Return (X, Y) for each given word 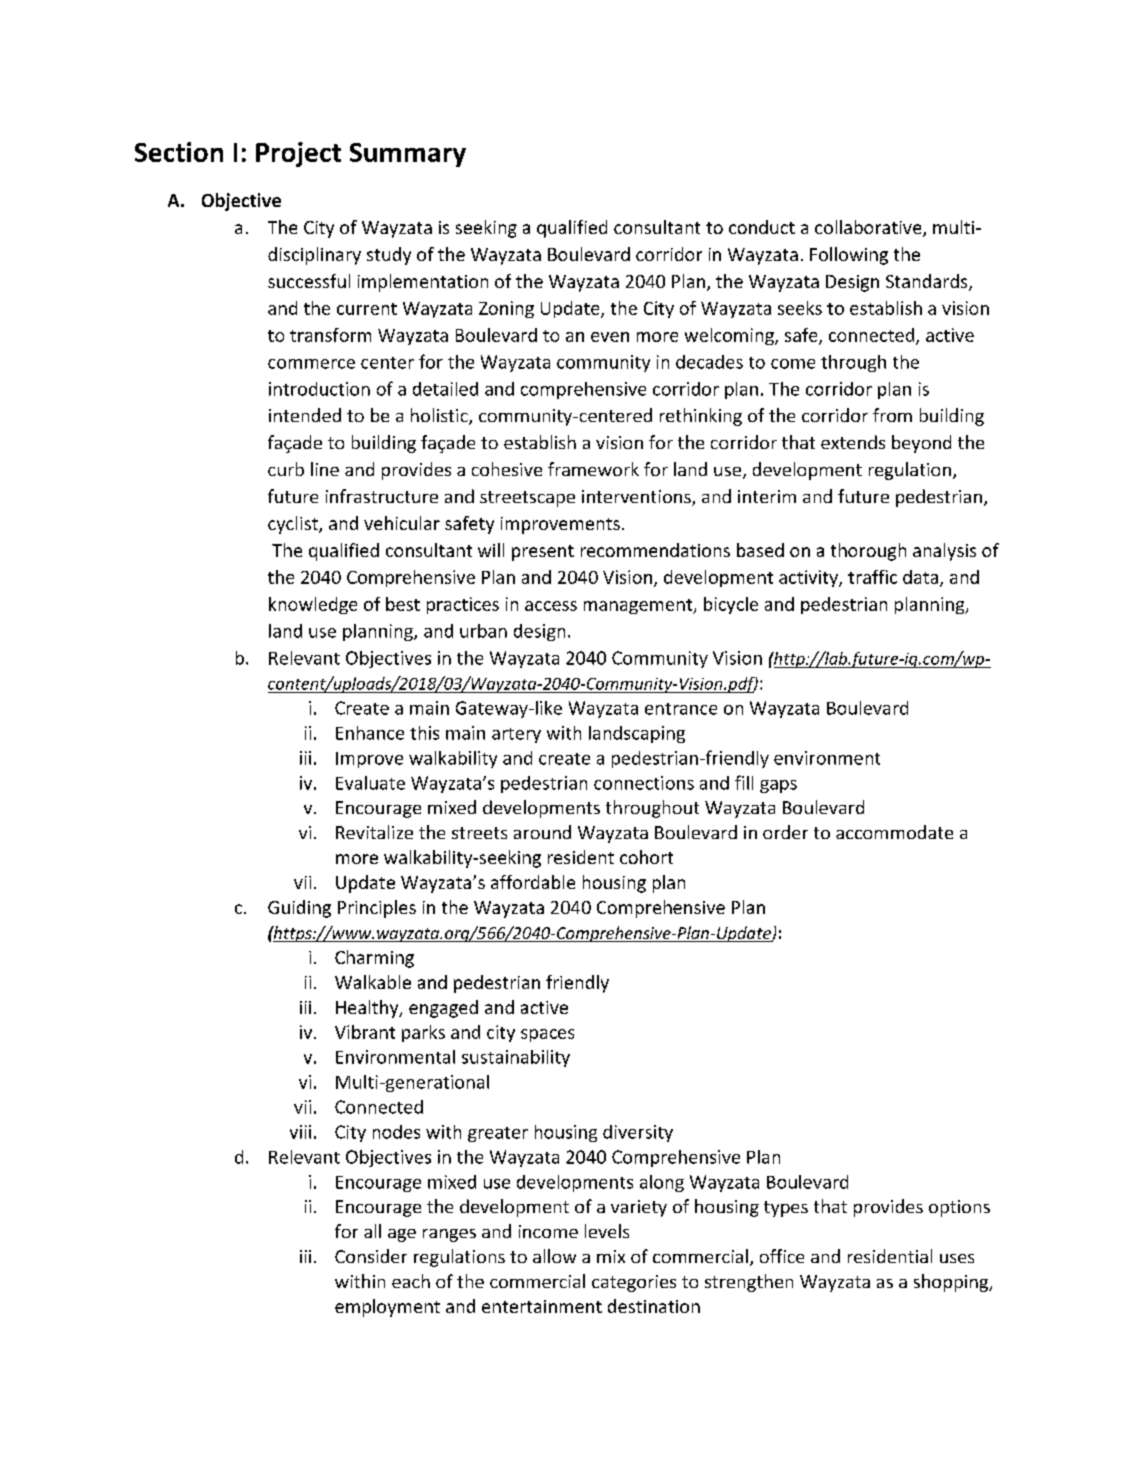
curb (286, 469)
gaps (778, 786)
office (782, 1256)
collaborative (869, 228)
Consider (371, 1256)
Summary (408, 155)
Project (298, 154)
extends (853, 442)
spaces (547, 1035)
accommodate (894, 832)
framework (593, 469)
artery (516, 735)
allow (554, 1256)
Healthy (368, 1009)
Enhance (370, 733)
